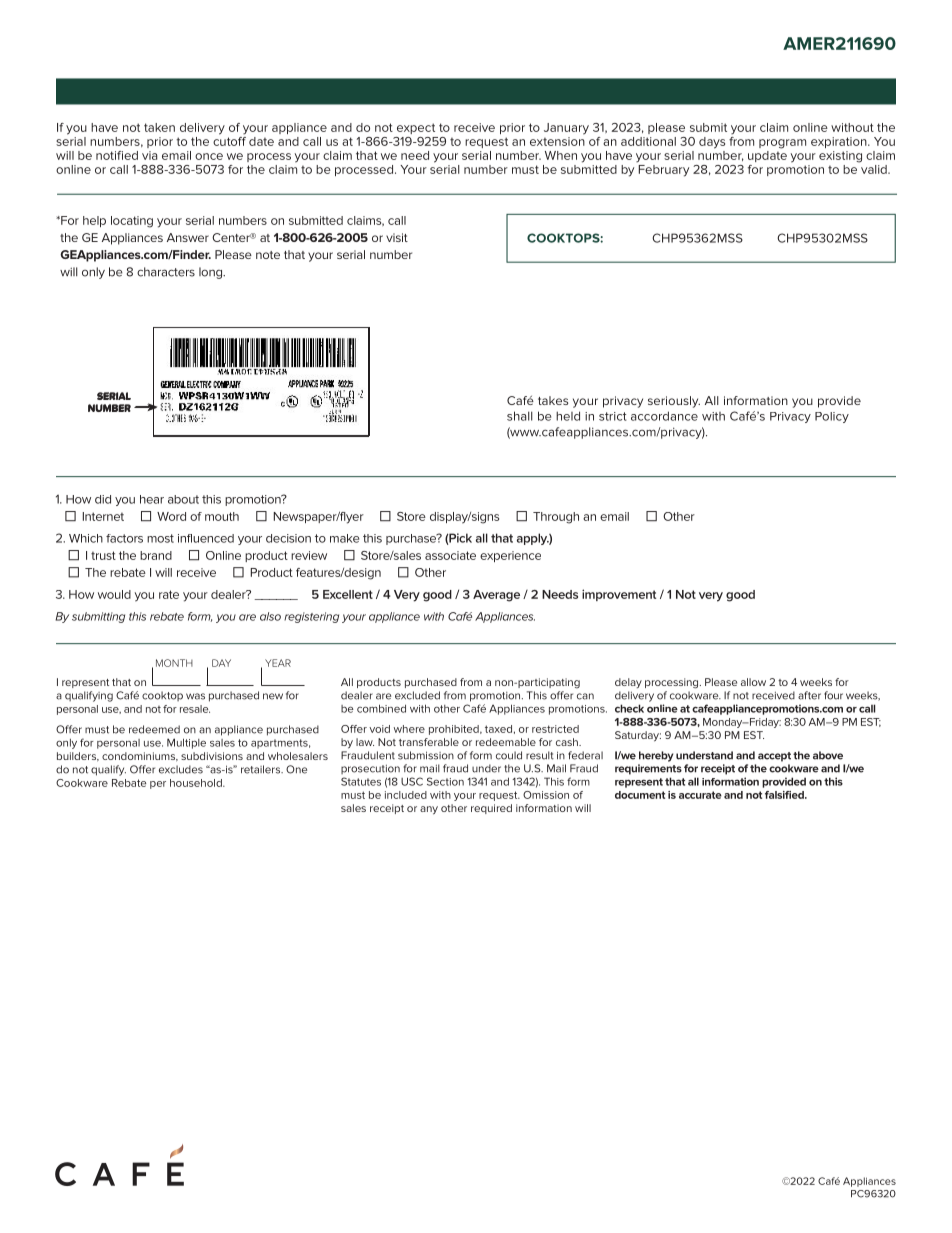 Image resolution: width=952 pixels, height=1233 pixels. What do you see at coordinates (832, 417) in the image?
I see `Policy` at bounding box center [832, 417].
